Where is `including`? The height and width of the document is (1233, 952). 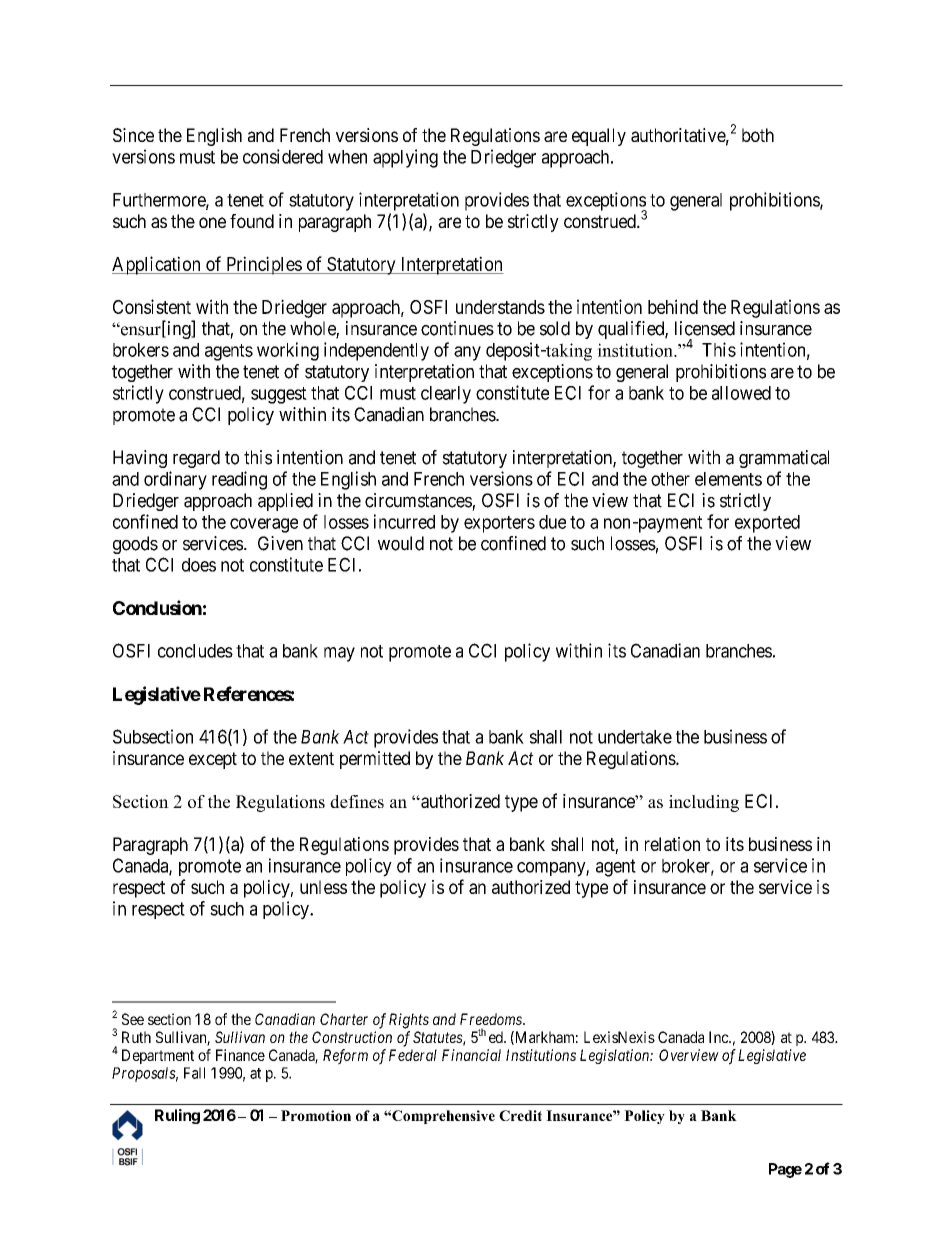 including is located at coordinates (704, 803).
